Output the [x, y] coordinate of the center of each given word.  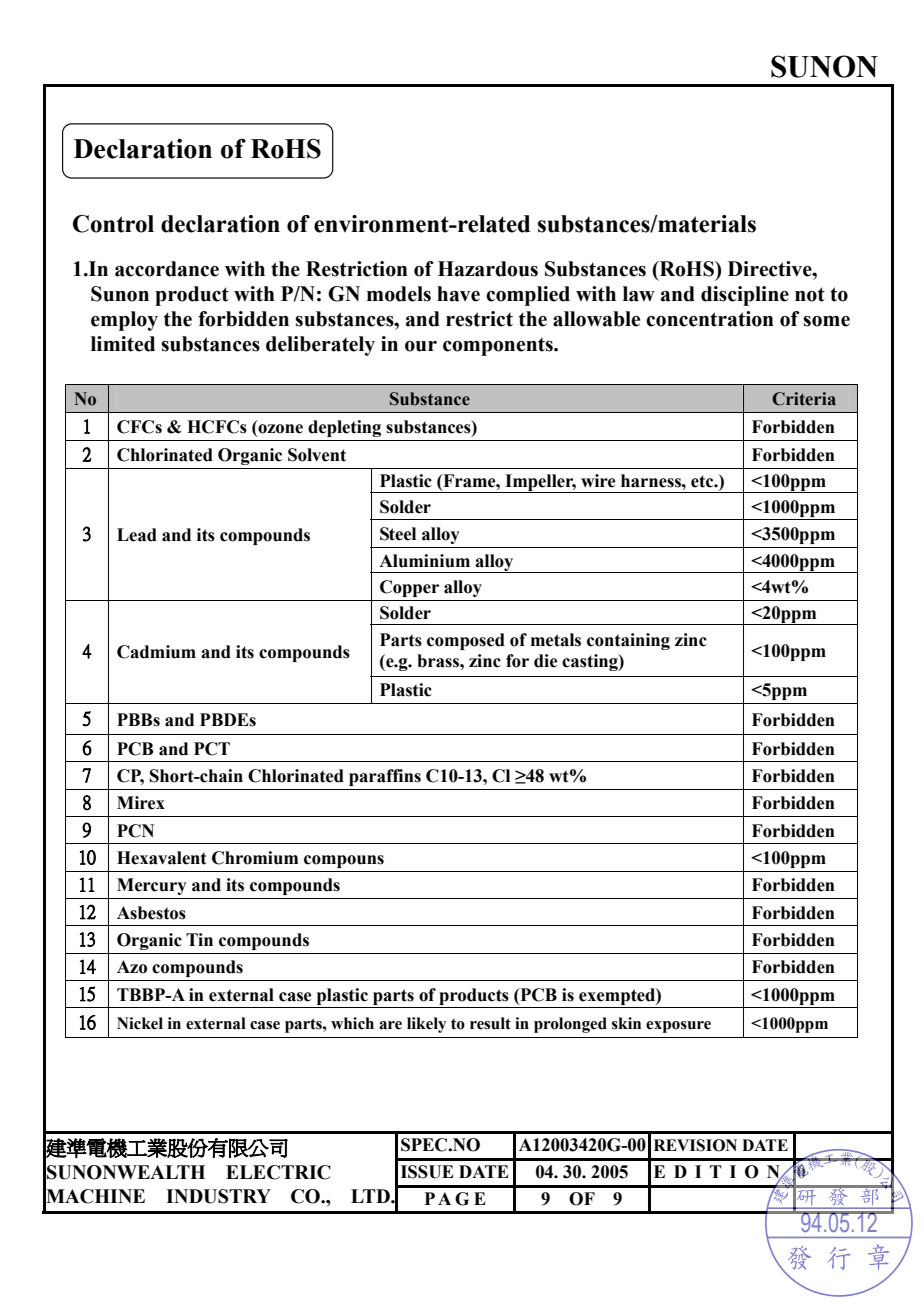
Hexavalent [161, 858]
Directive [771, 269]
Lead [137, 535]
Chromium [255, 858]
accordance [167, 269]
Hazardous [488, 269]
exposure [678, 1027]
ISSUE [427, 1172]
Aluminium [424, 561]
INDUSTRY [218, 1196]
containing [628, 641]
